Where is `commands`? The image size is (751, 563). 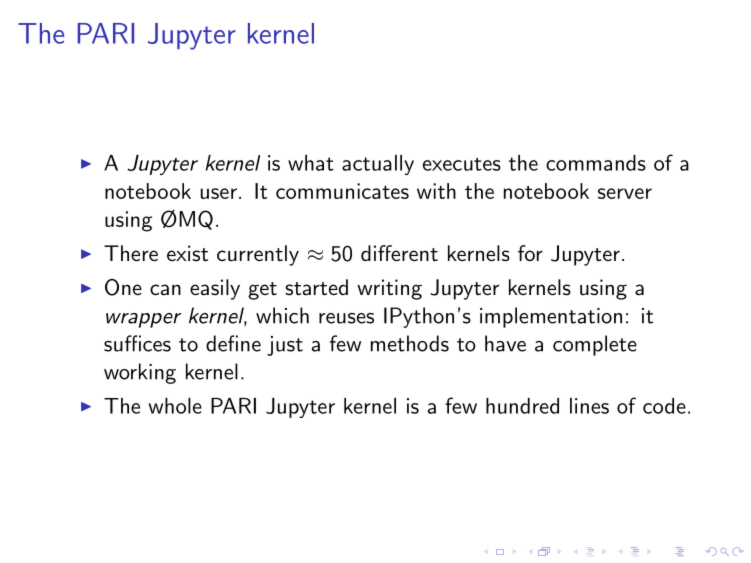 commands is located at coordinates (596, 163).
